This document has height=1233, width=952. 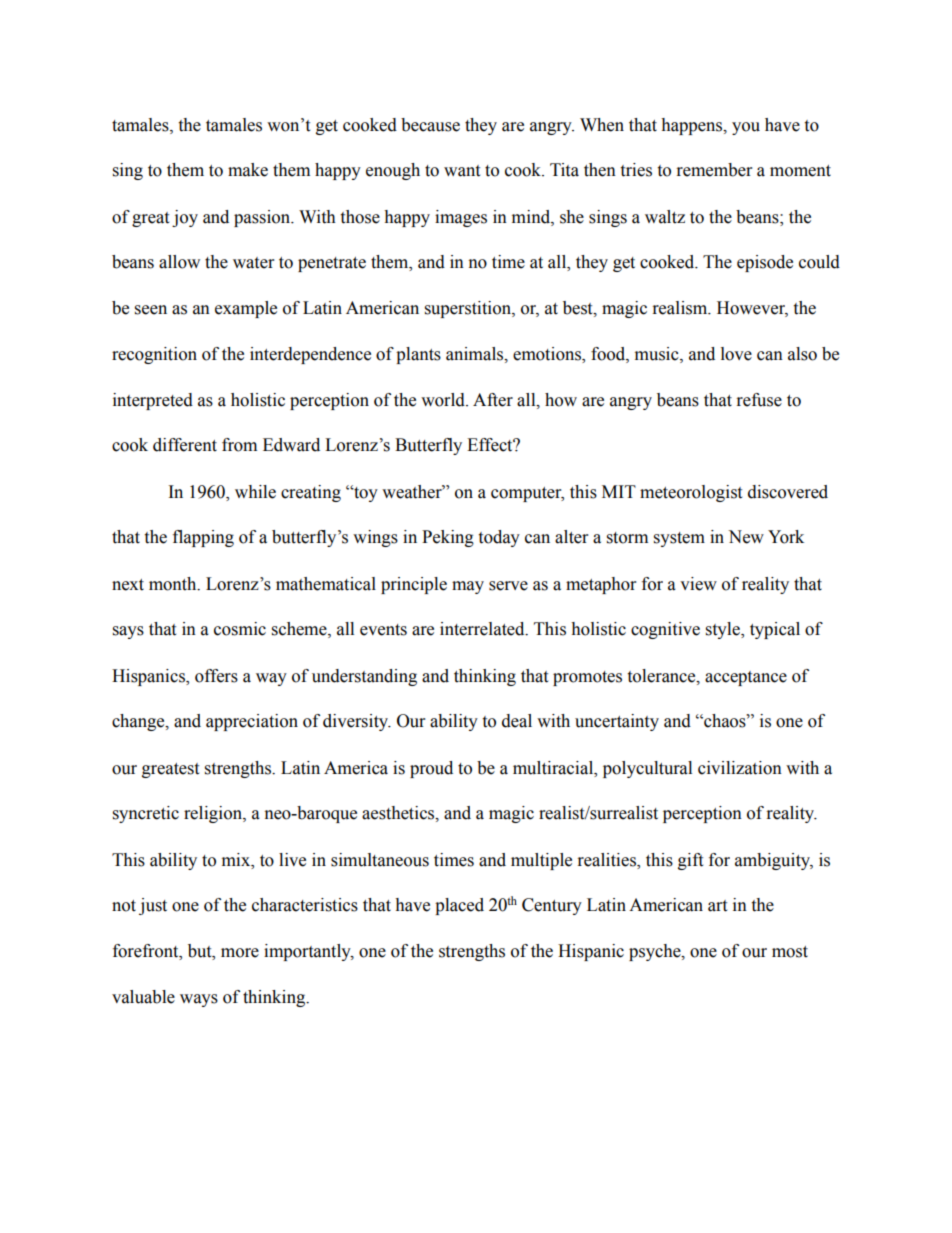 What do you see at coordinates (714, 170) in the document?
I see `remember` at bounding box center [714, 170].
